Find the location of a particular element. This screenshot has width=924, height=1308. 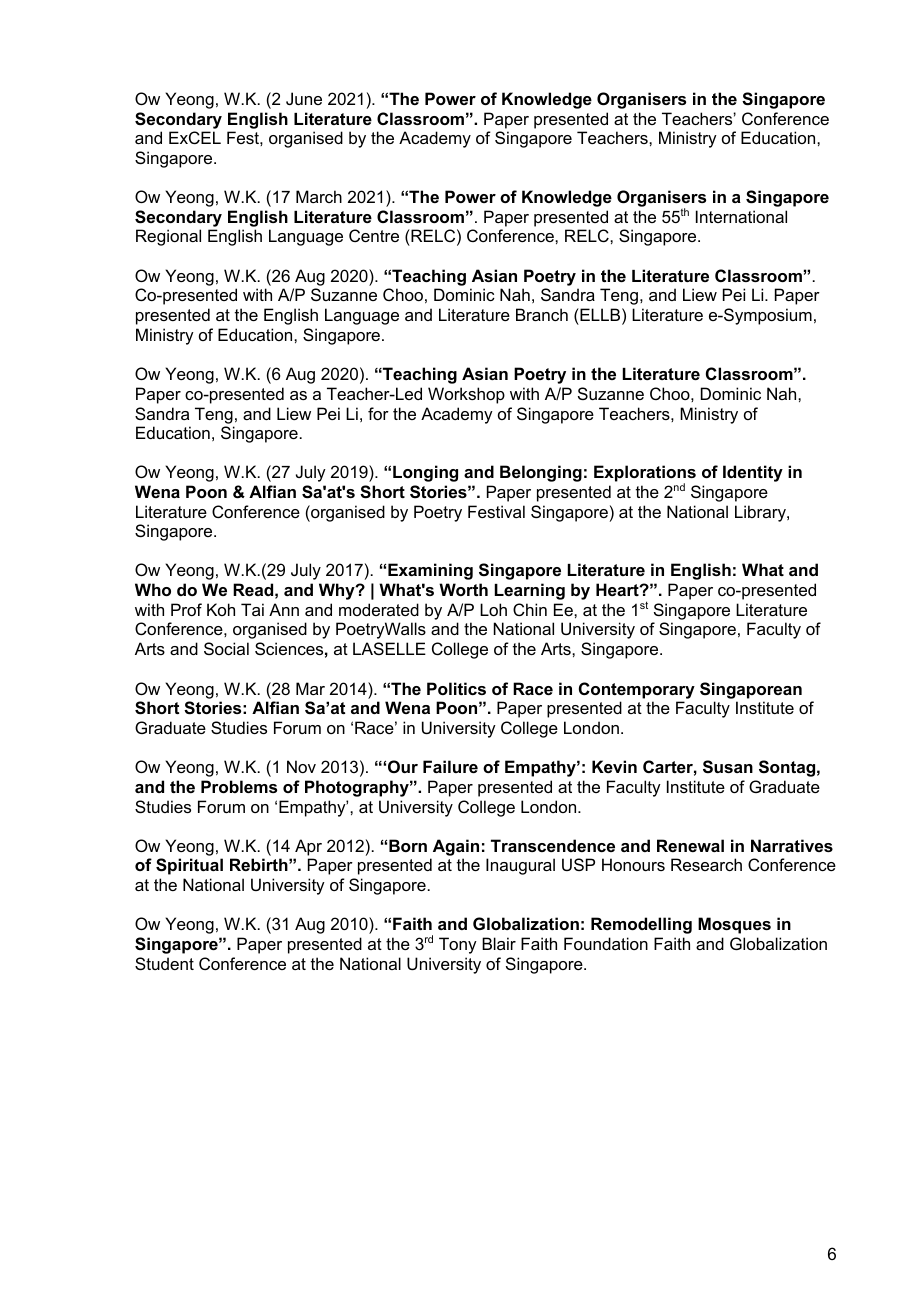

June is located at coordinates (304, 98).
